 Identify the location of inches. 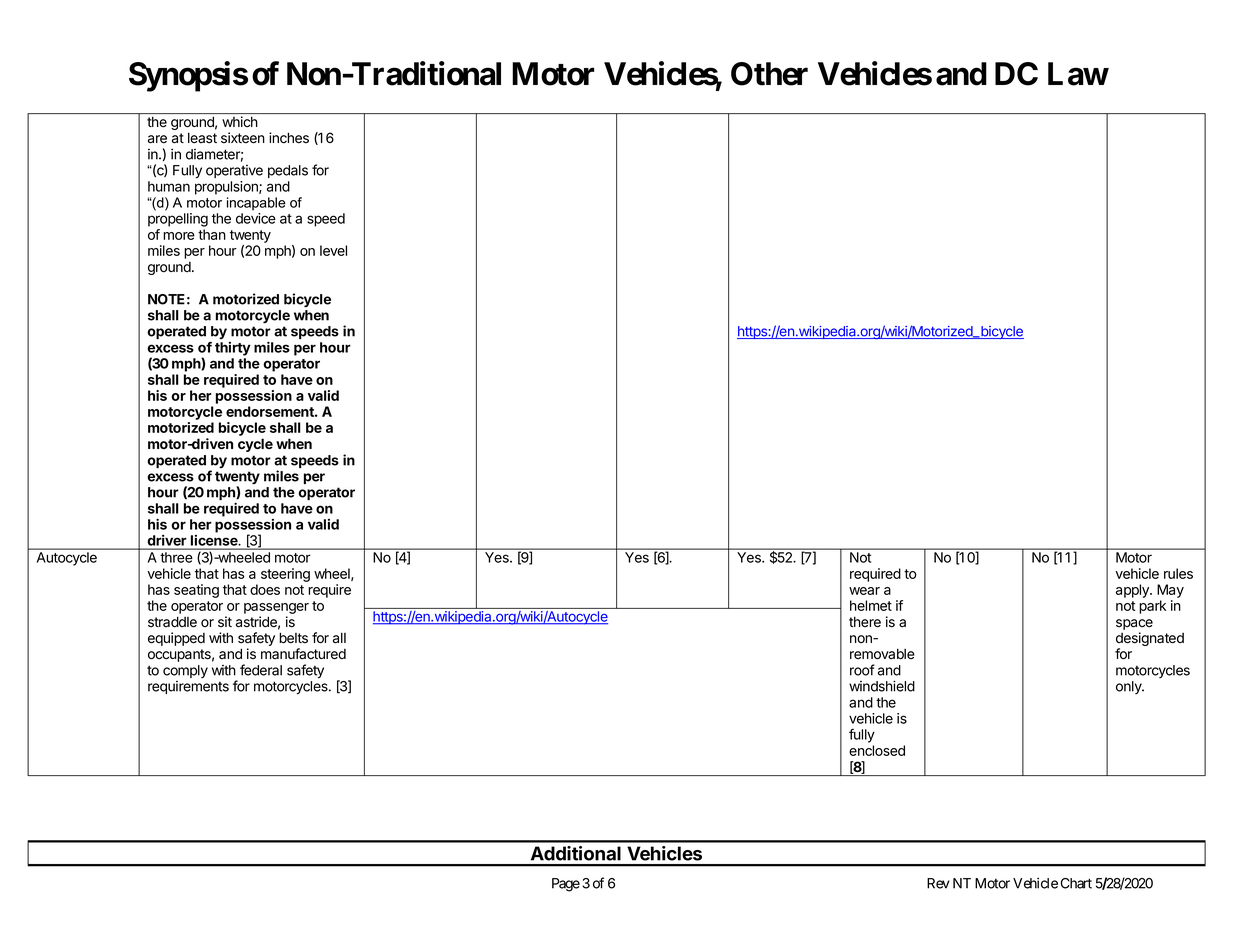
(289, 138).
